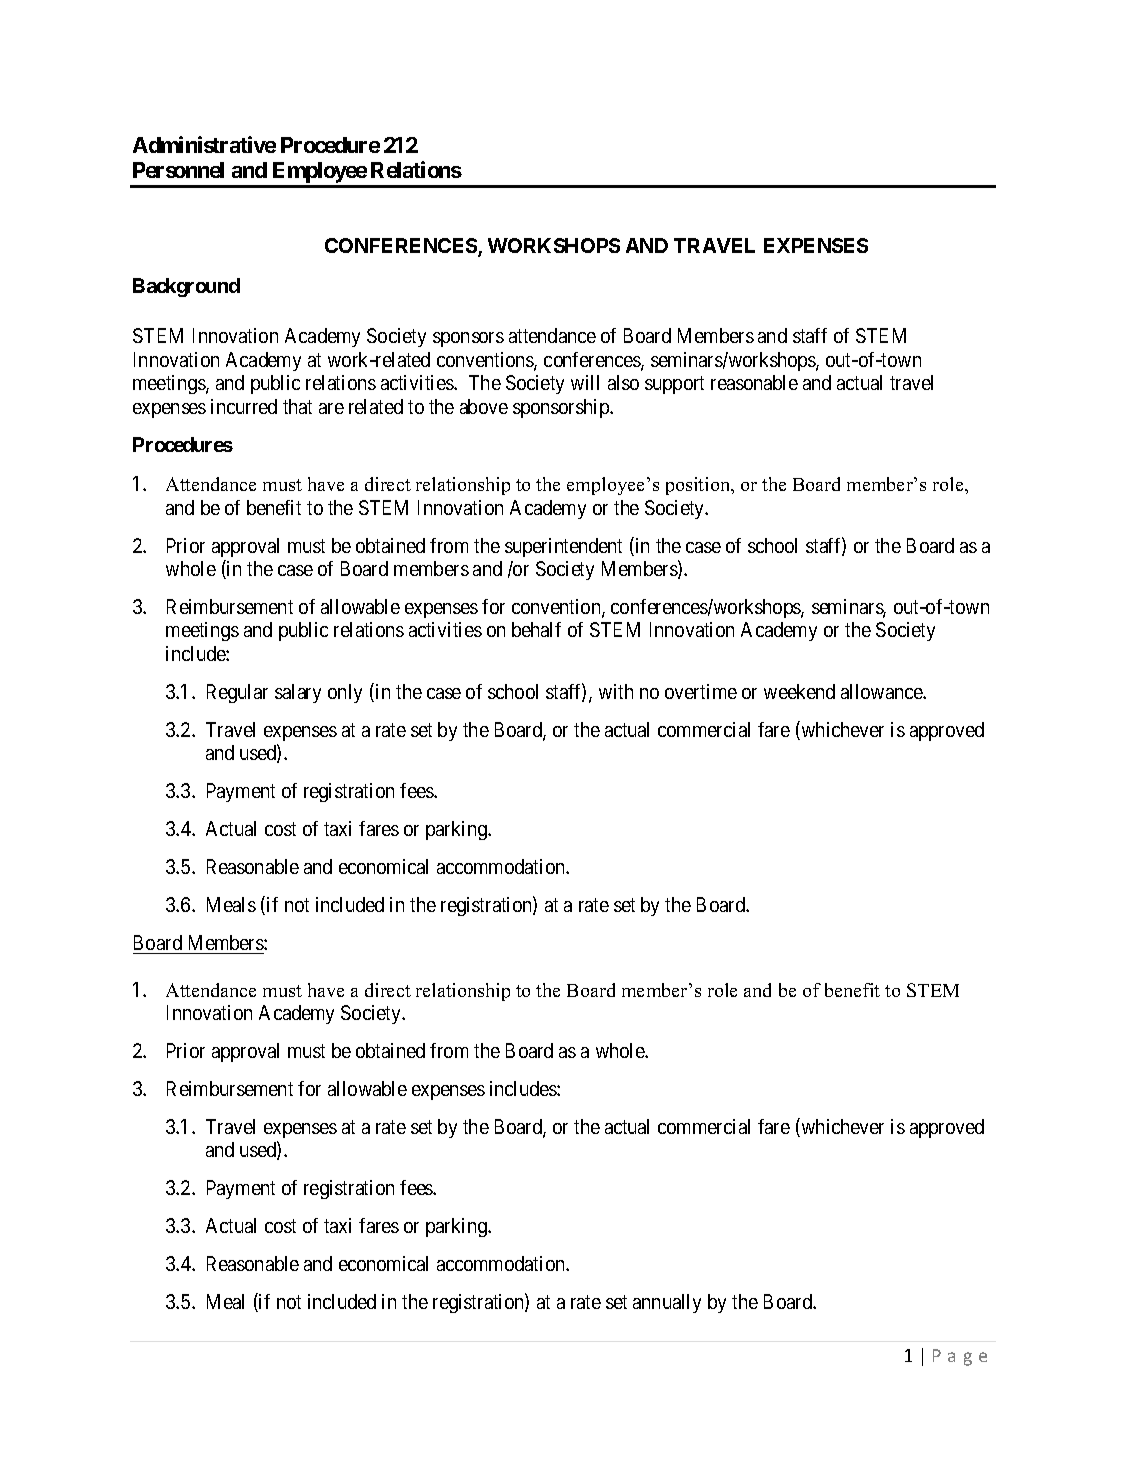 This screenshot has width=1126, height=1458. What do you see at coordinates (701, 691) in the screenshot?
I see `overtime` at bounding box center [701, 691].
